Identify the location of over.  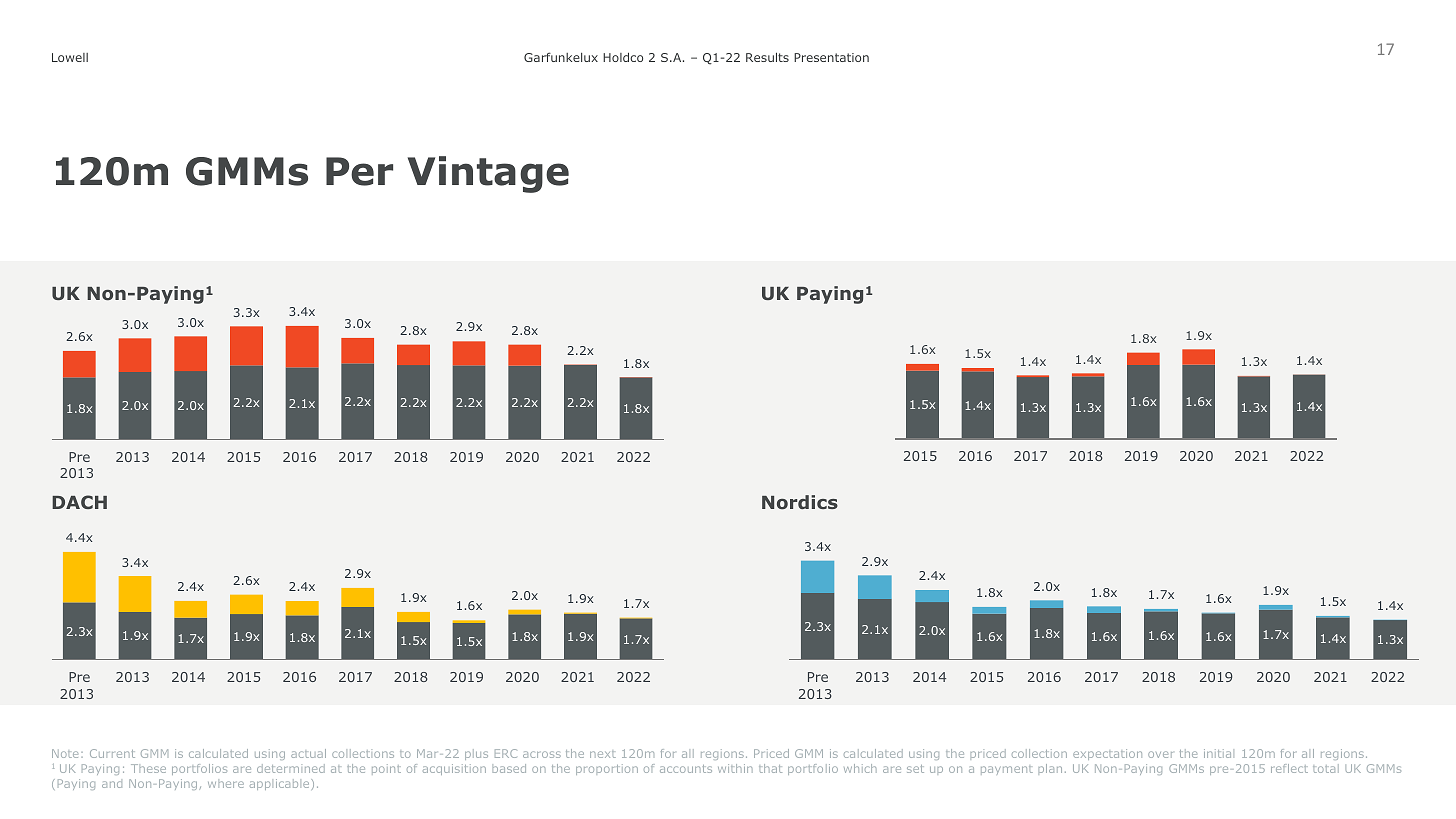
(1160, 754).
